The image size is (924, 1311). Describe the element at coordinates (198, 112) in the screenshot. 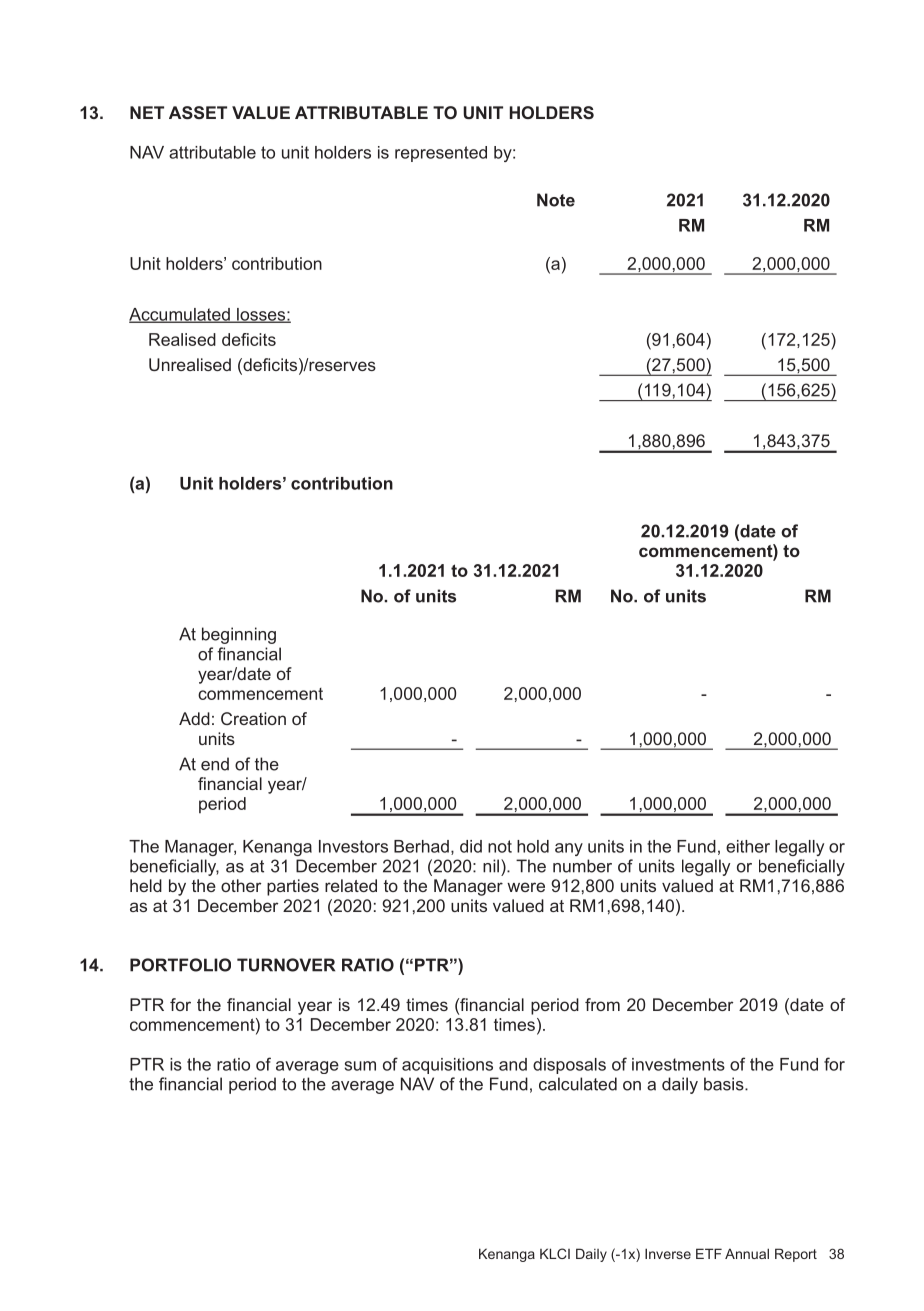

I see `ASSET` at that location.
